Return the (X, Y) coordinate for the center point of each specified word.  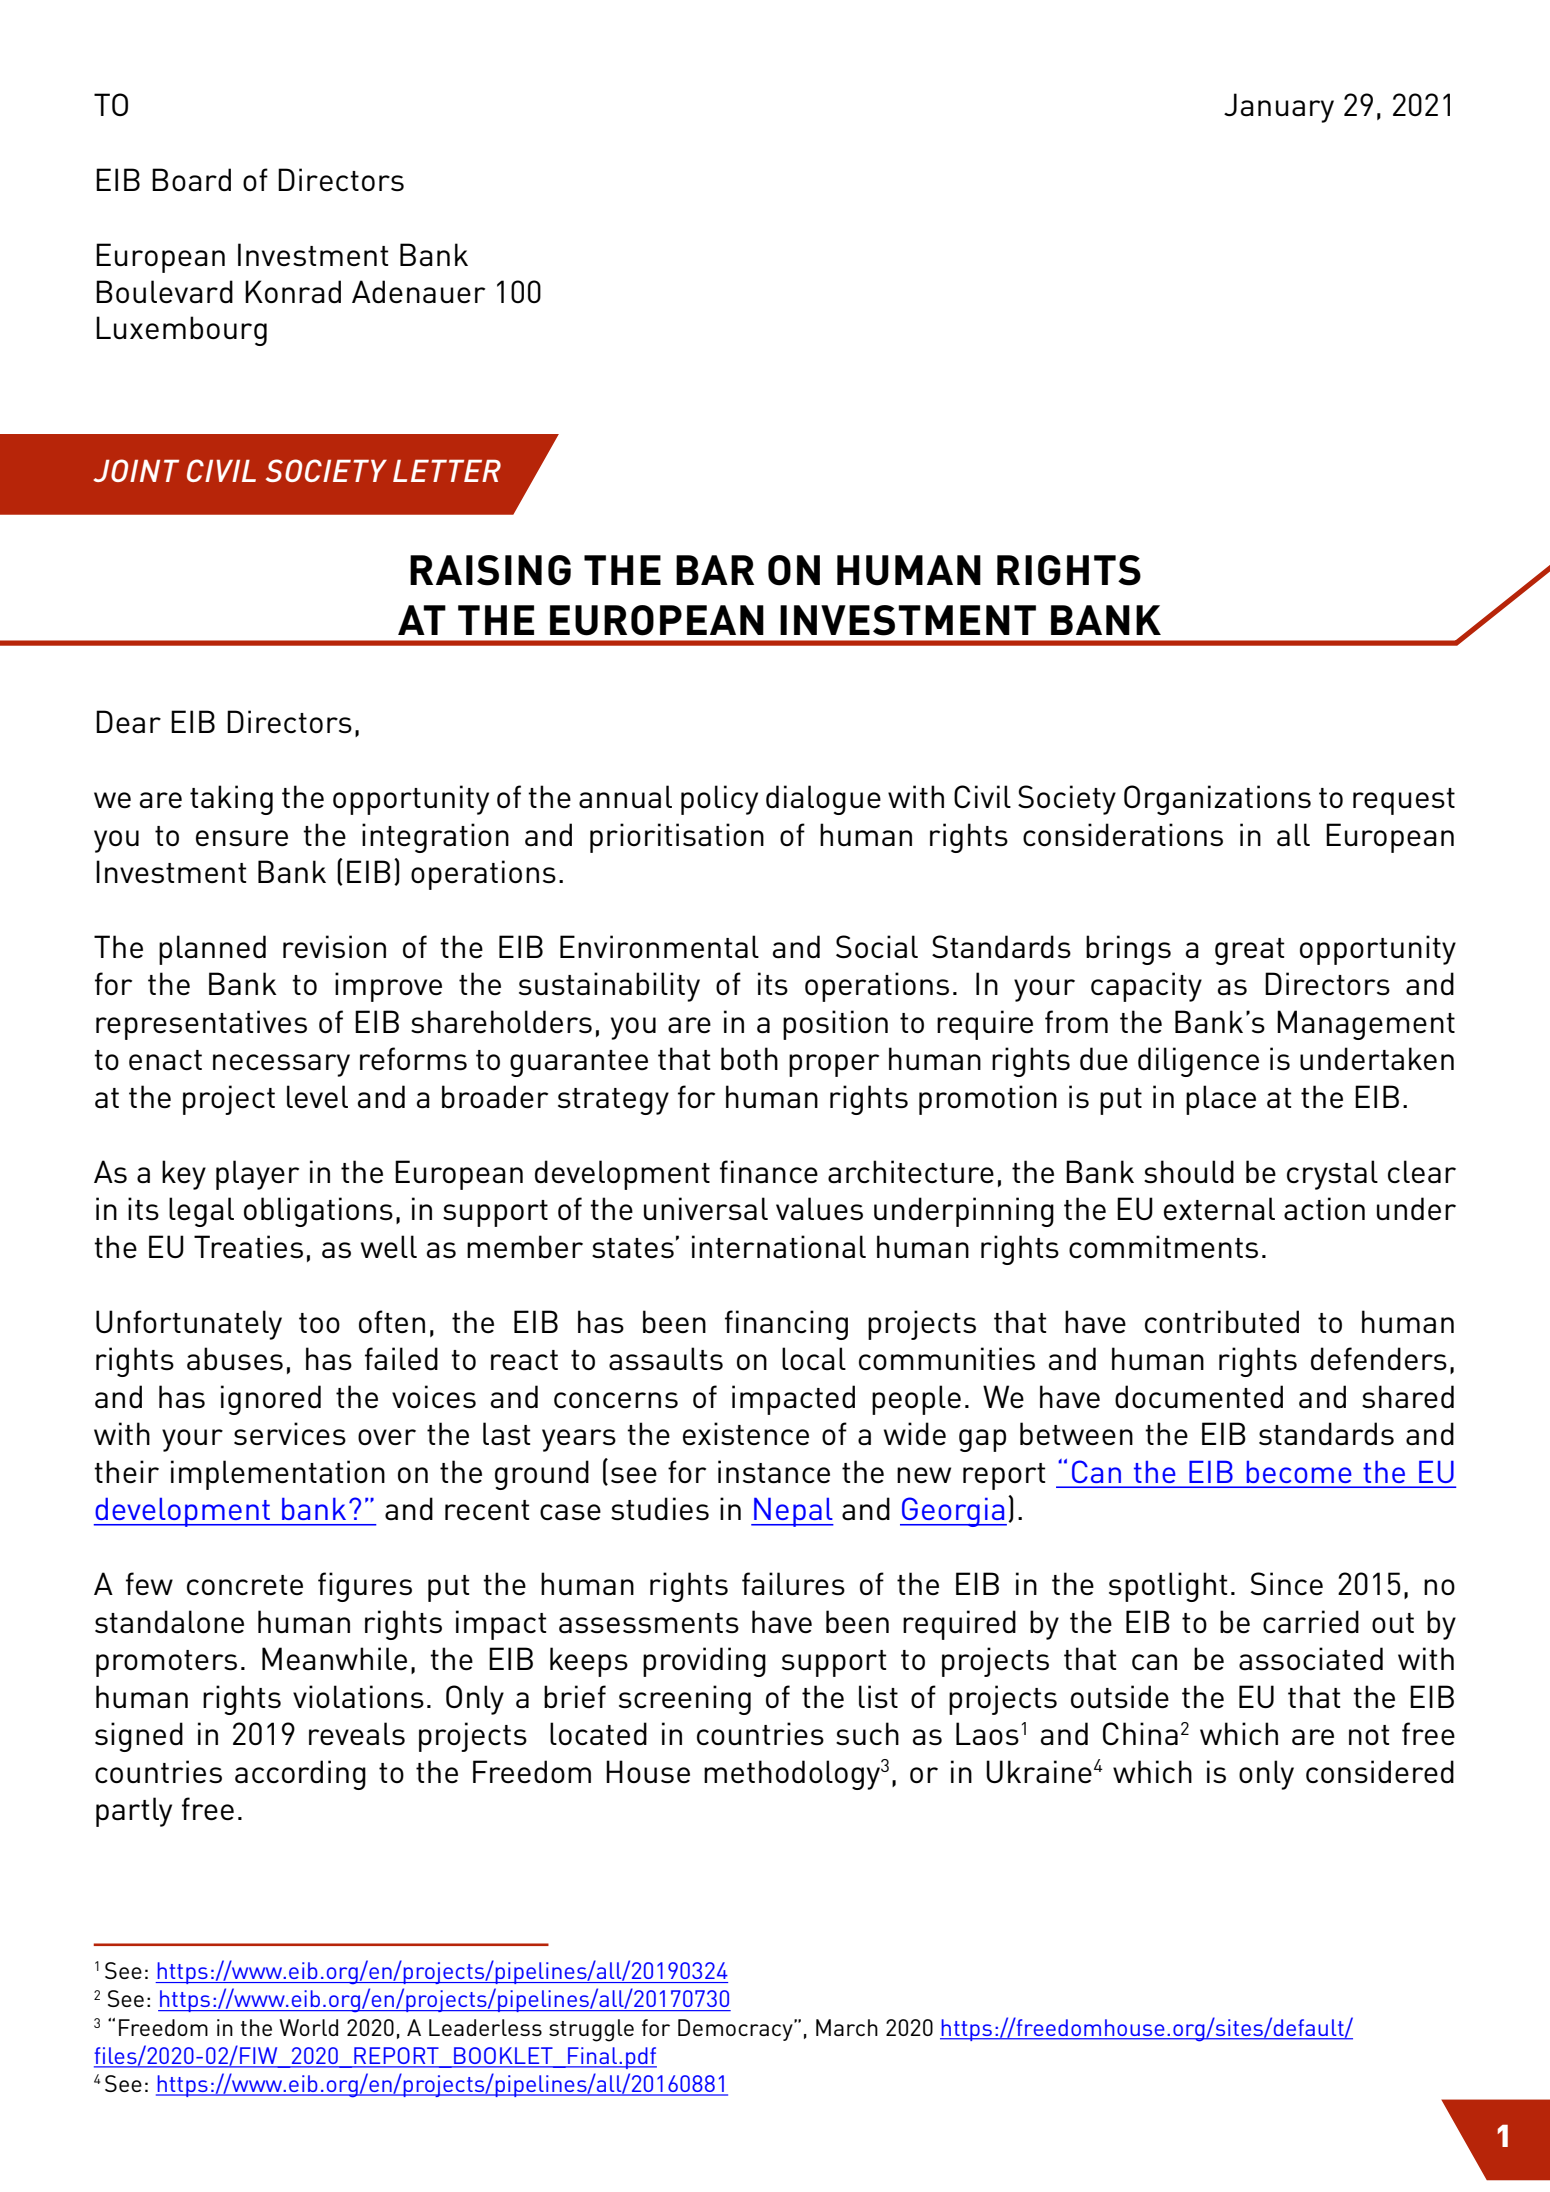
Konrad (293, 292)
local (814, 1359)
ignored (271, 1400)
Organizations (1217, 800)
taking (231, 800)
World (308, 2027)
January (1279, 108)
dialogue (823, 800)
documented (1199, 1397)
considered (1380, 1772)
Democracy (736, 2030)
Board (191, 180)
